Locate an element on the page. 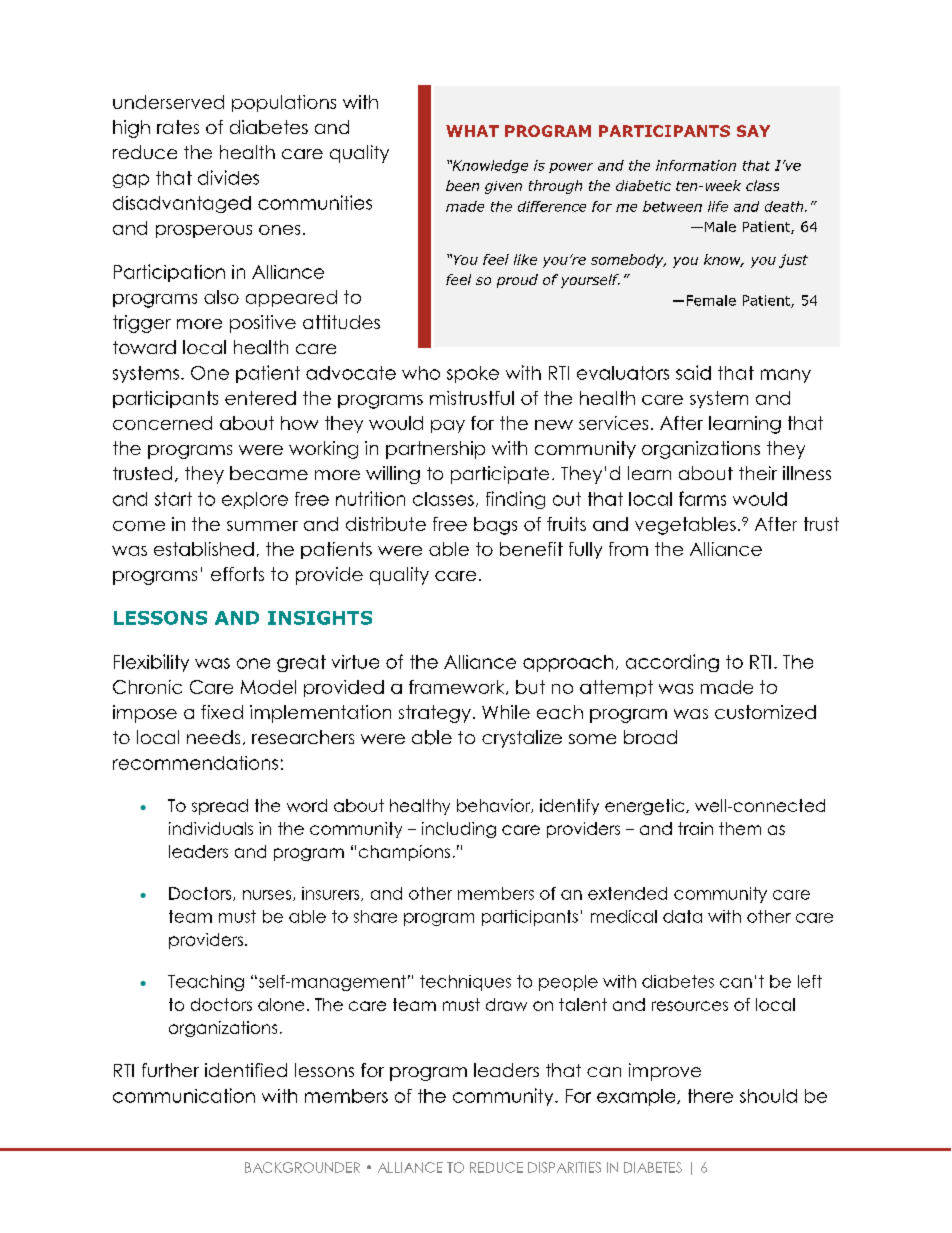  communication is located at coordinates (184, 1095).
